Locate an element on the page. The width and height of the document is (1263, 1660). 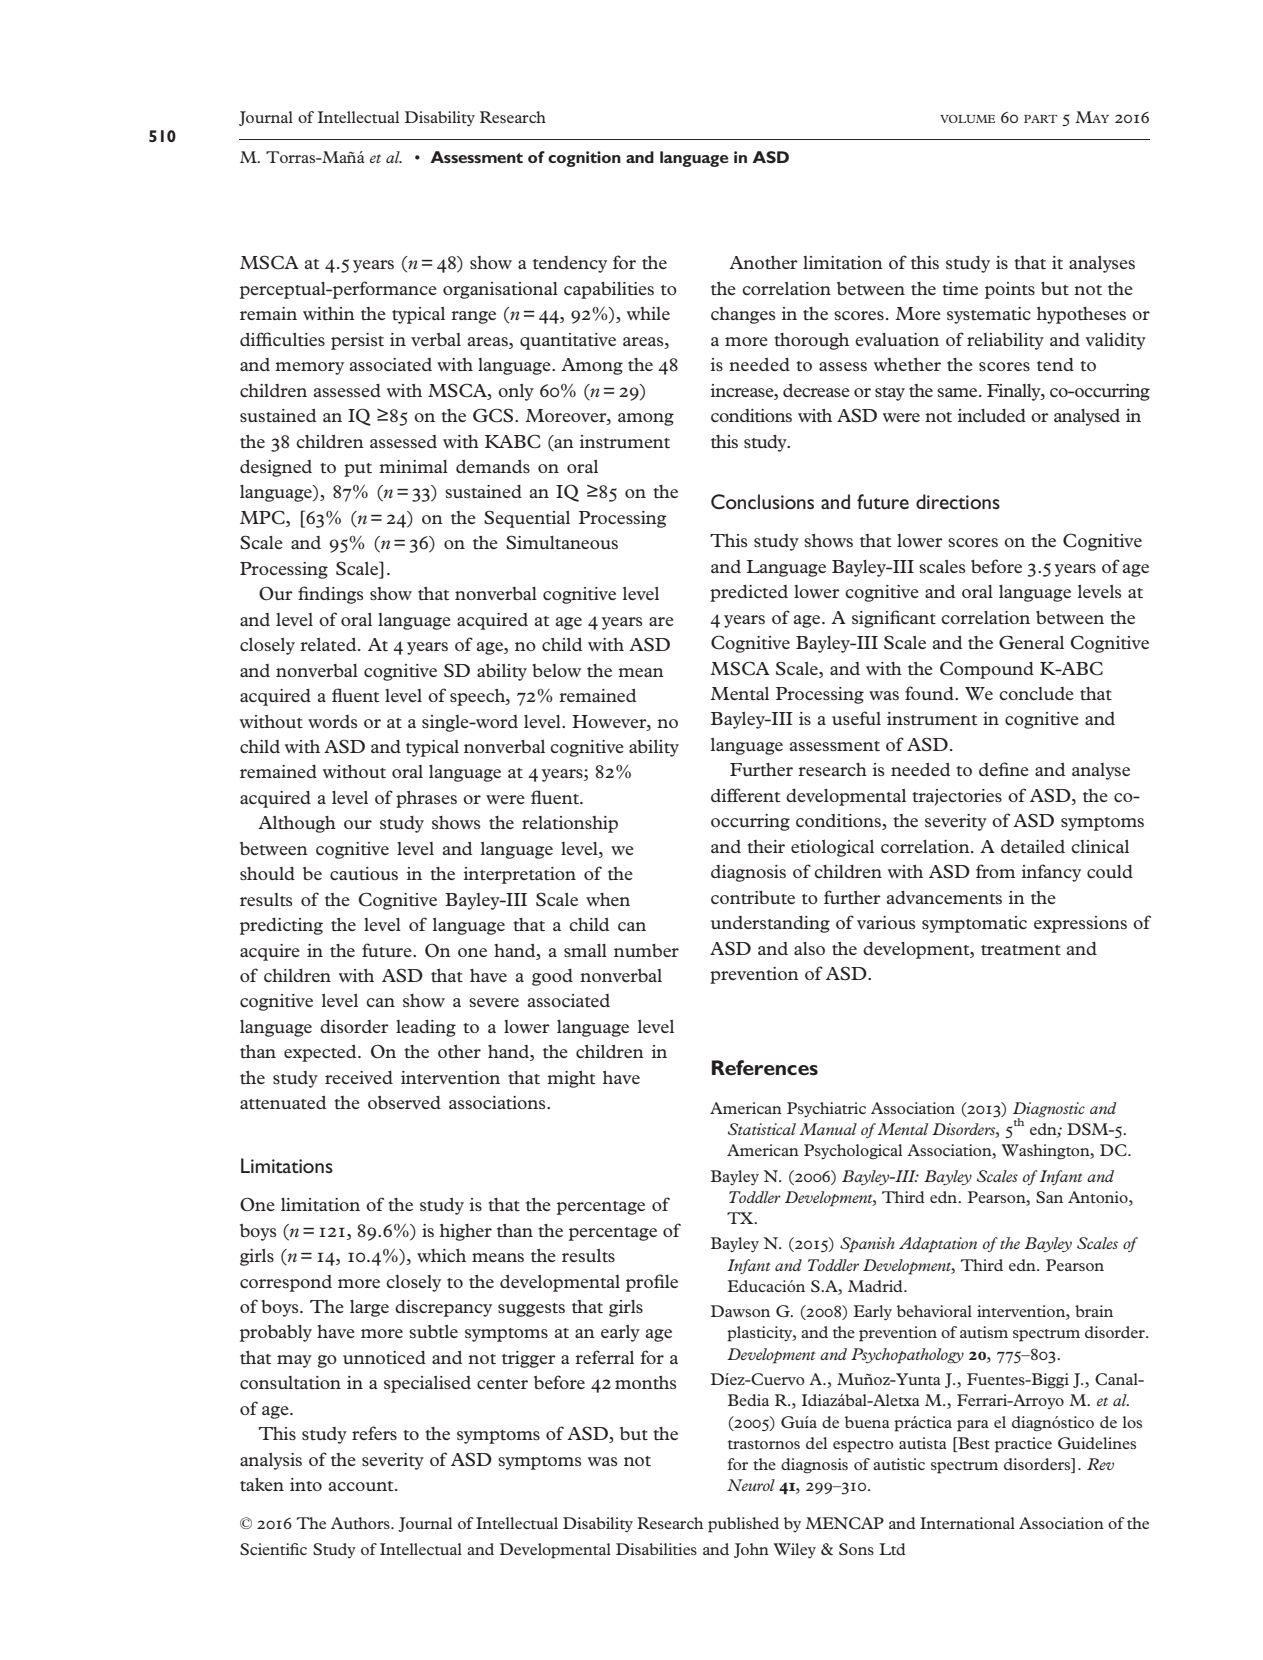
cognition is located at coordinates (584, 159).
